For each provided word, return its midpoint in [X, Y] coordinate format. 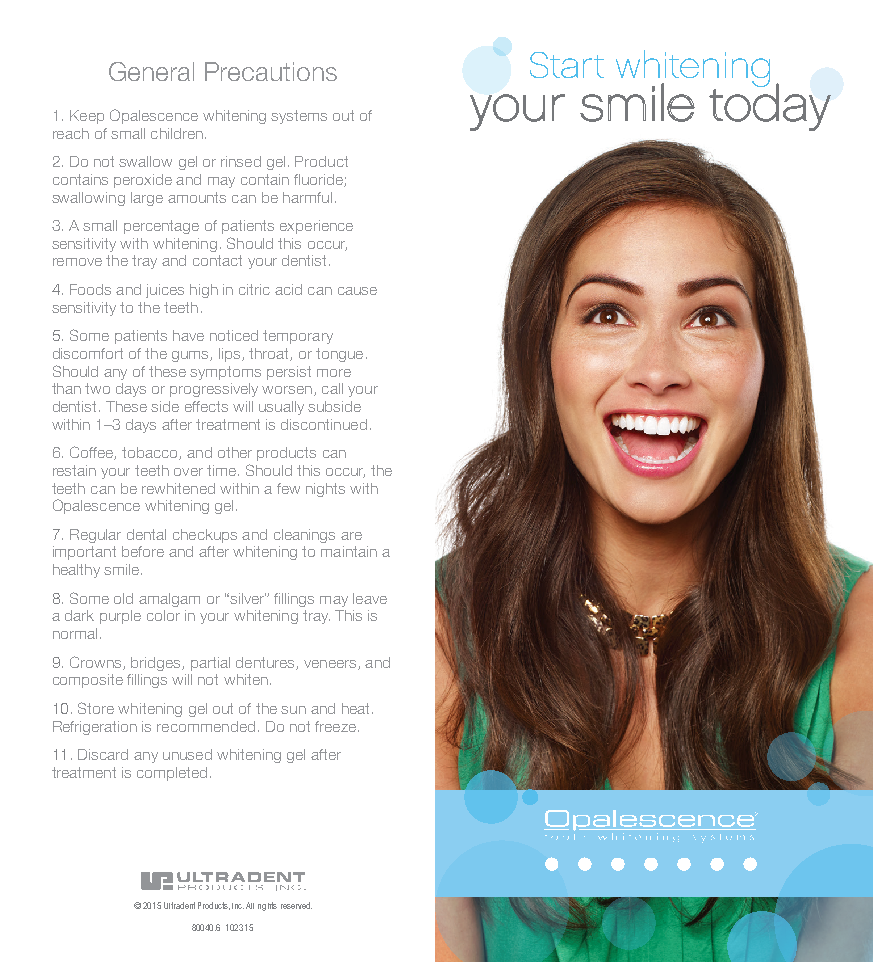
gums [191, 356]
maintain [349, 551]
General [151, 71]
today [770, 106]
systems [299, 117]
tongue [339, 355]
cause [357, 291]
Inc [238, 906]
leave [370, 598]
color [163, 615]
